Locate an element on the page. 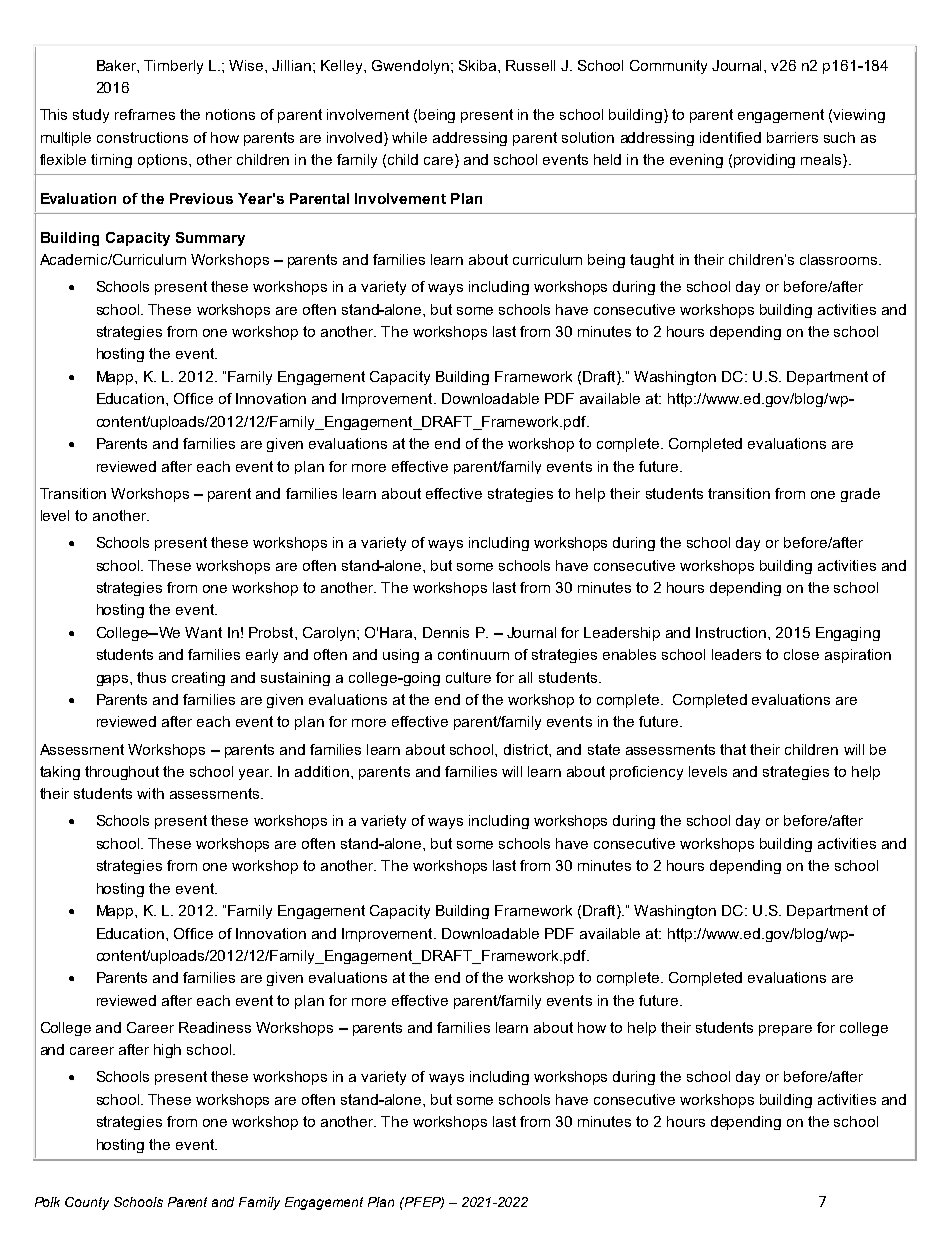  Dennis is located at coordinates (446, 632).
